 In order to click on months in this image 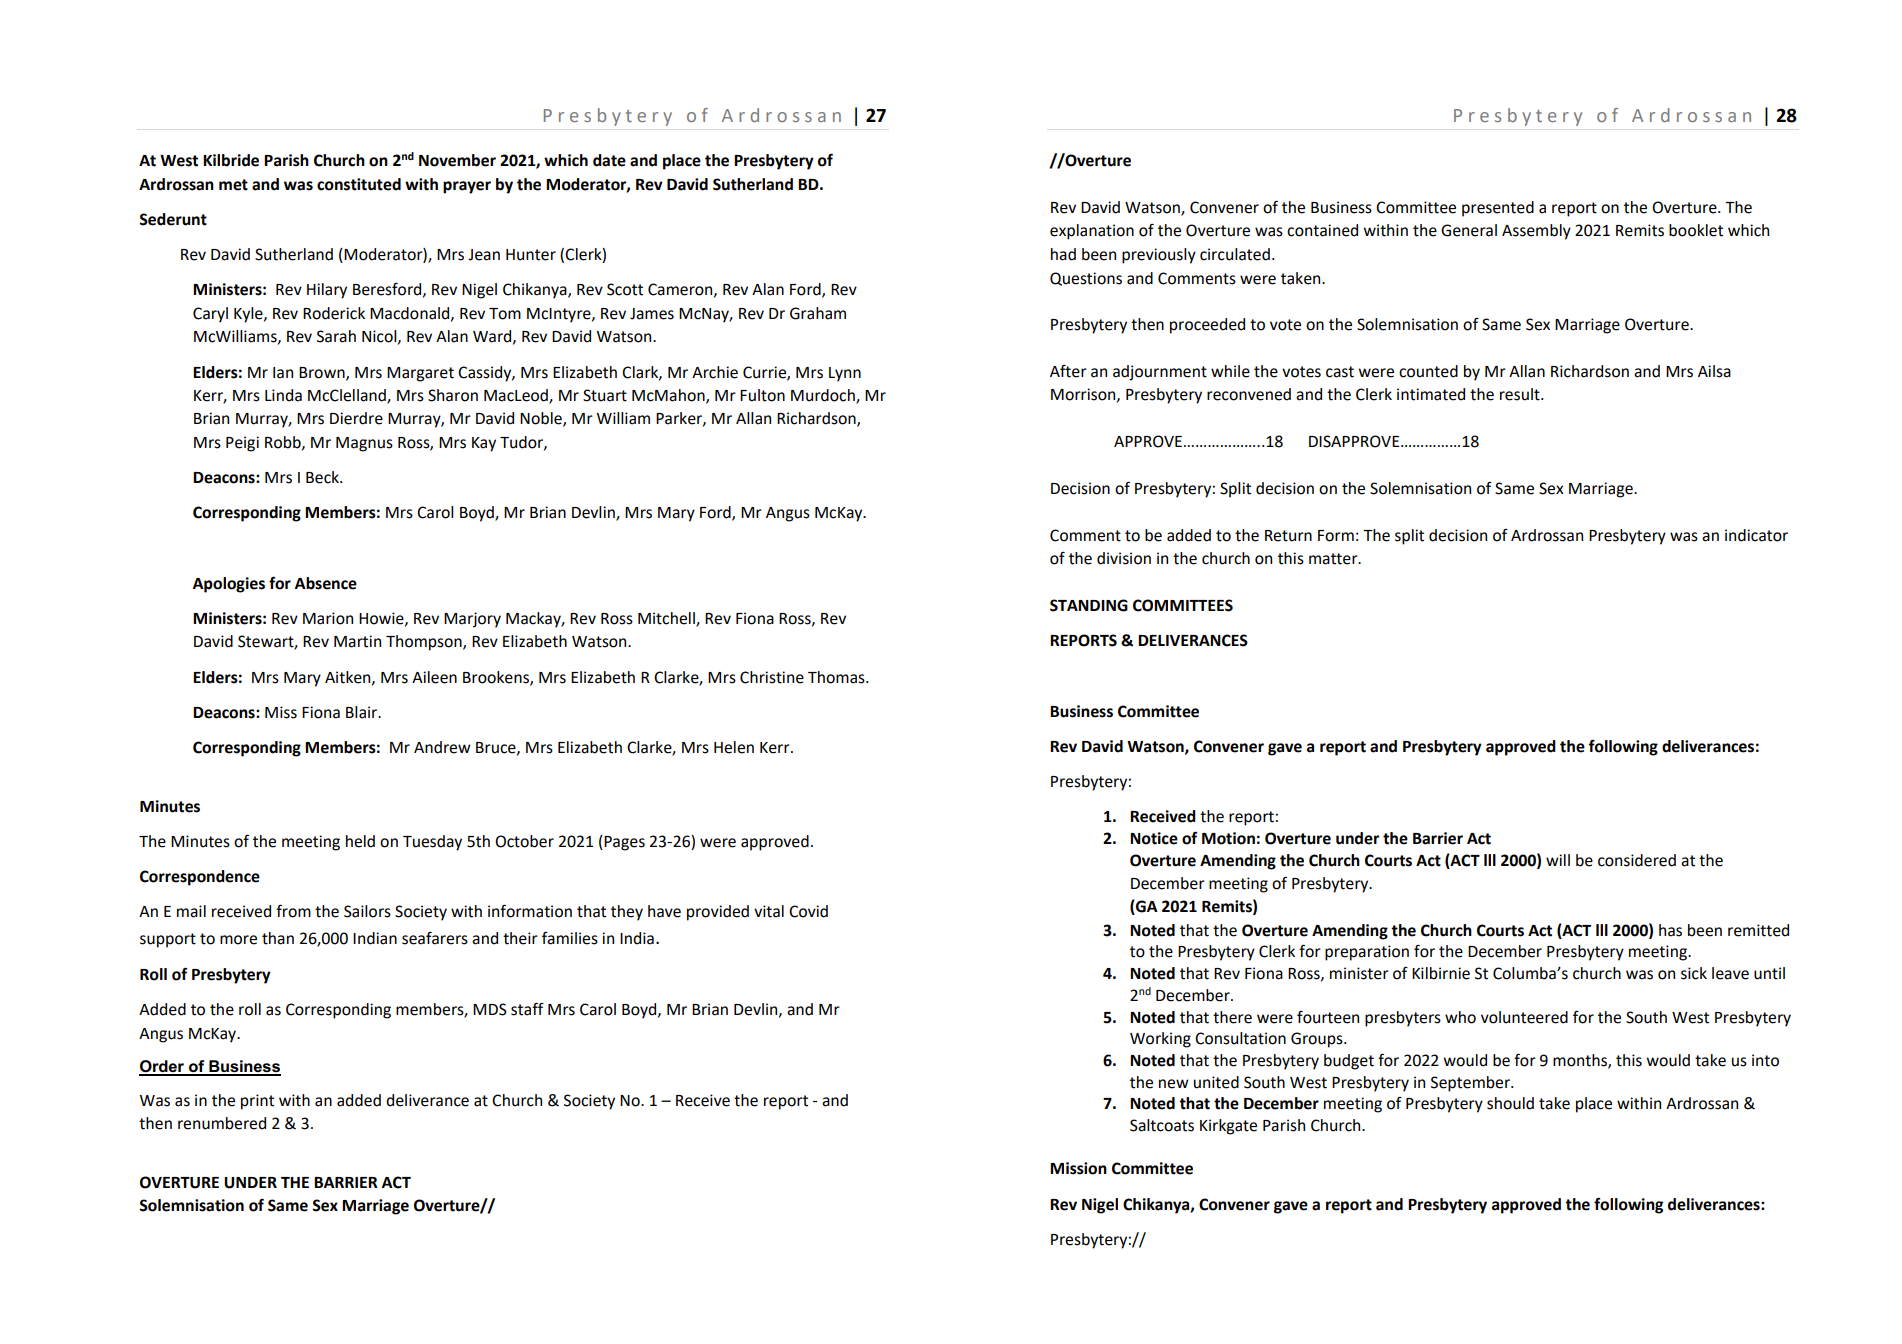, I will do `click(1581, 1061)`.
